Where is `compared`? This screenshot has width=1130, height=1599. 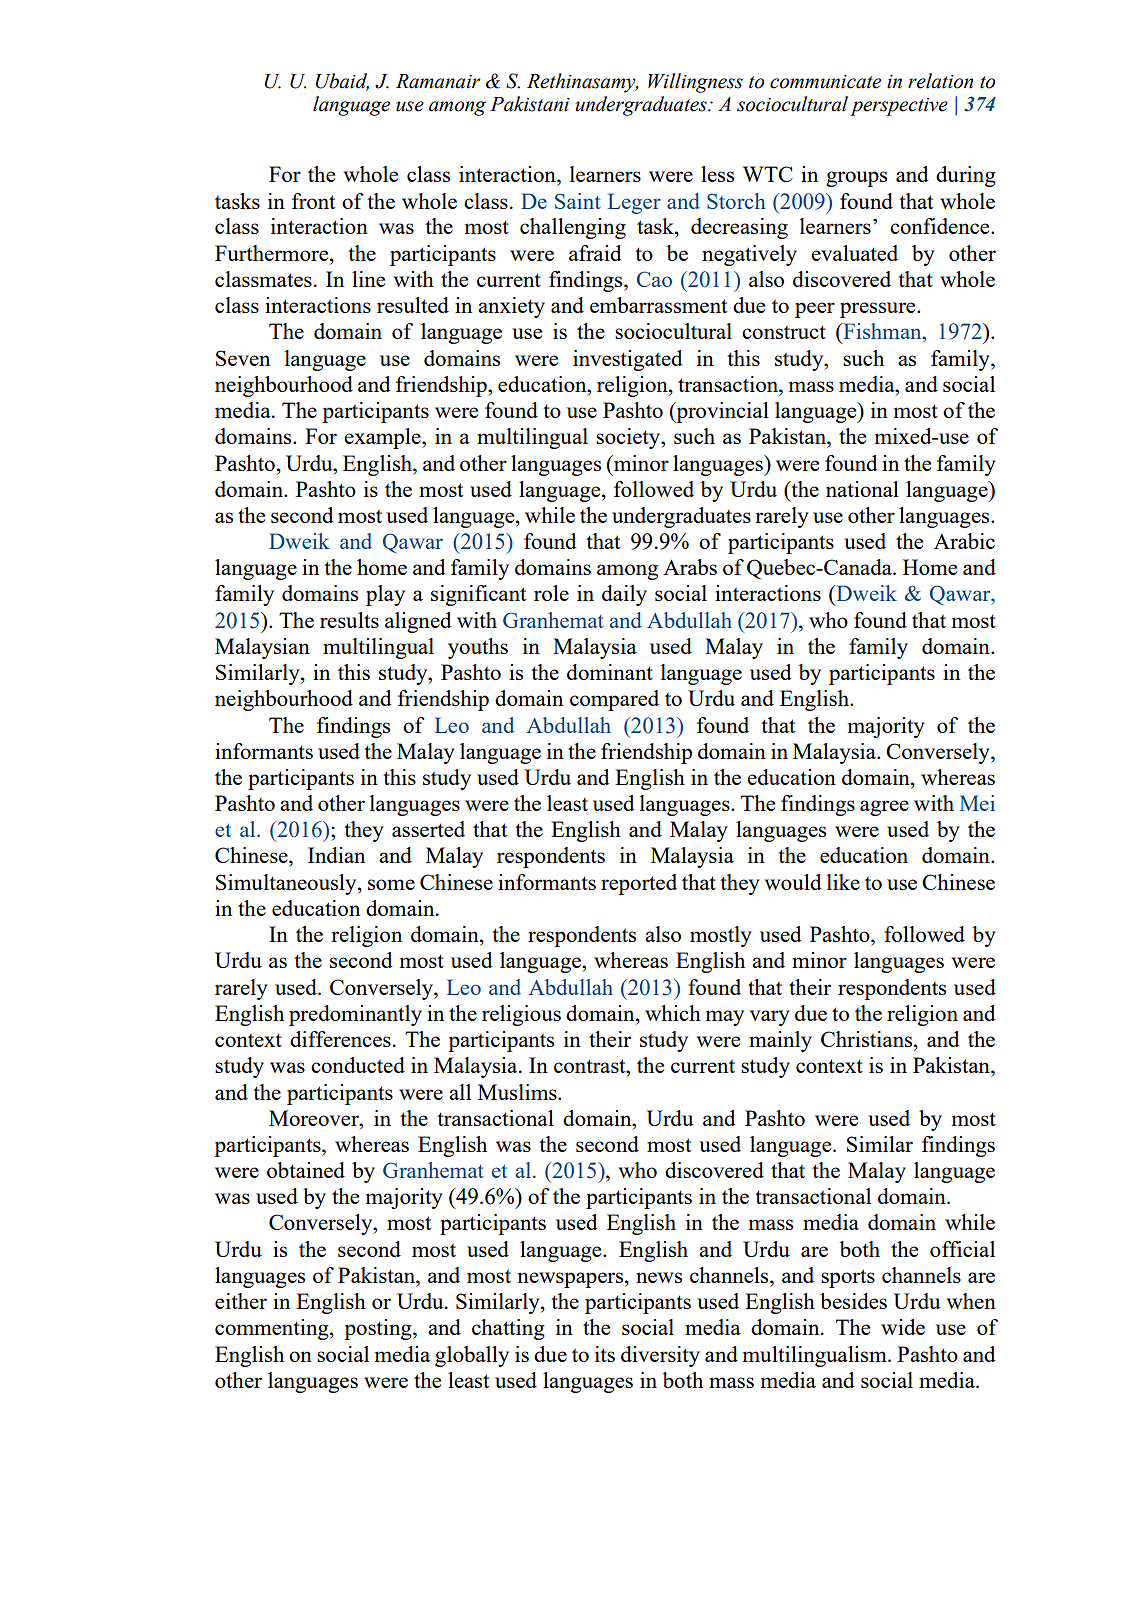 compared is located at coordinates (614, 700).
